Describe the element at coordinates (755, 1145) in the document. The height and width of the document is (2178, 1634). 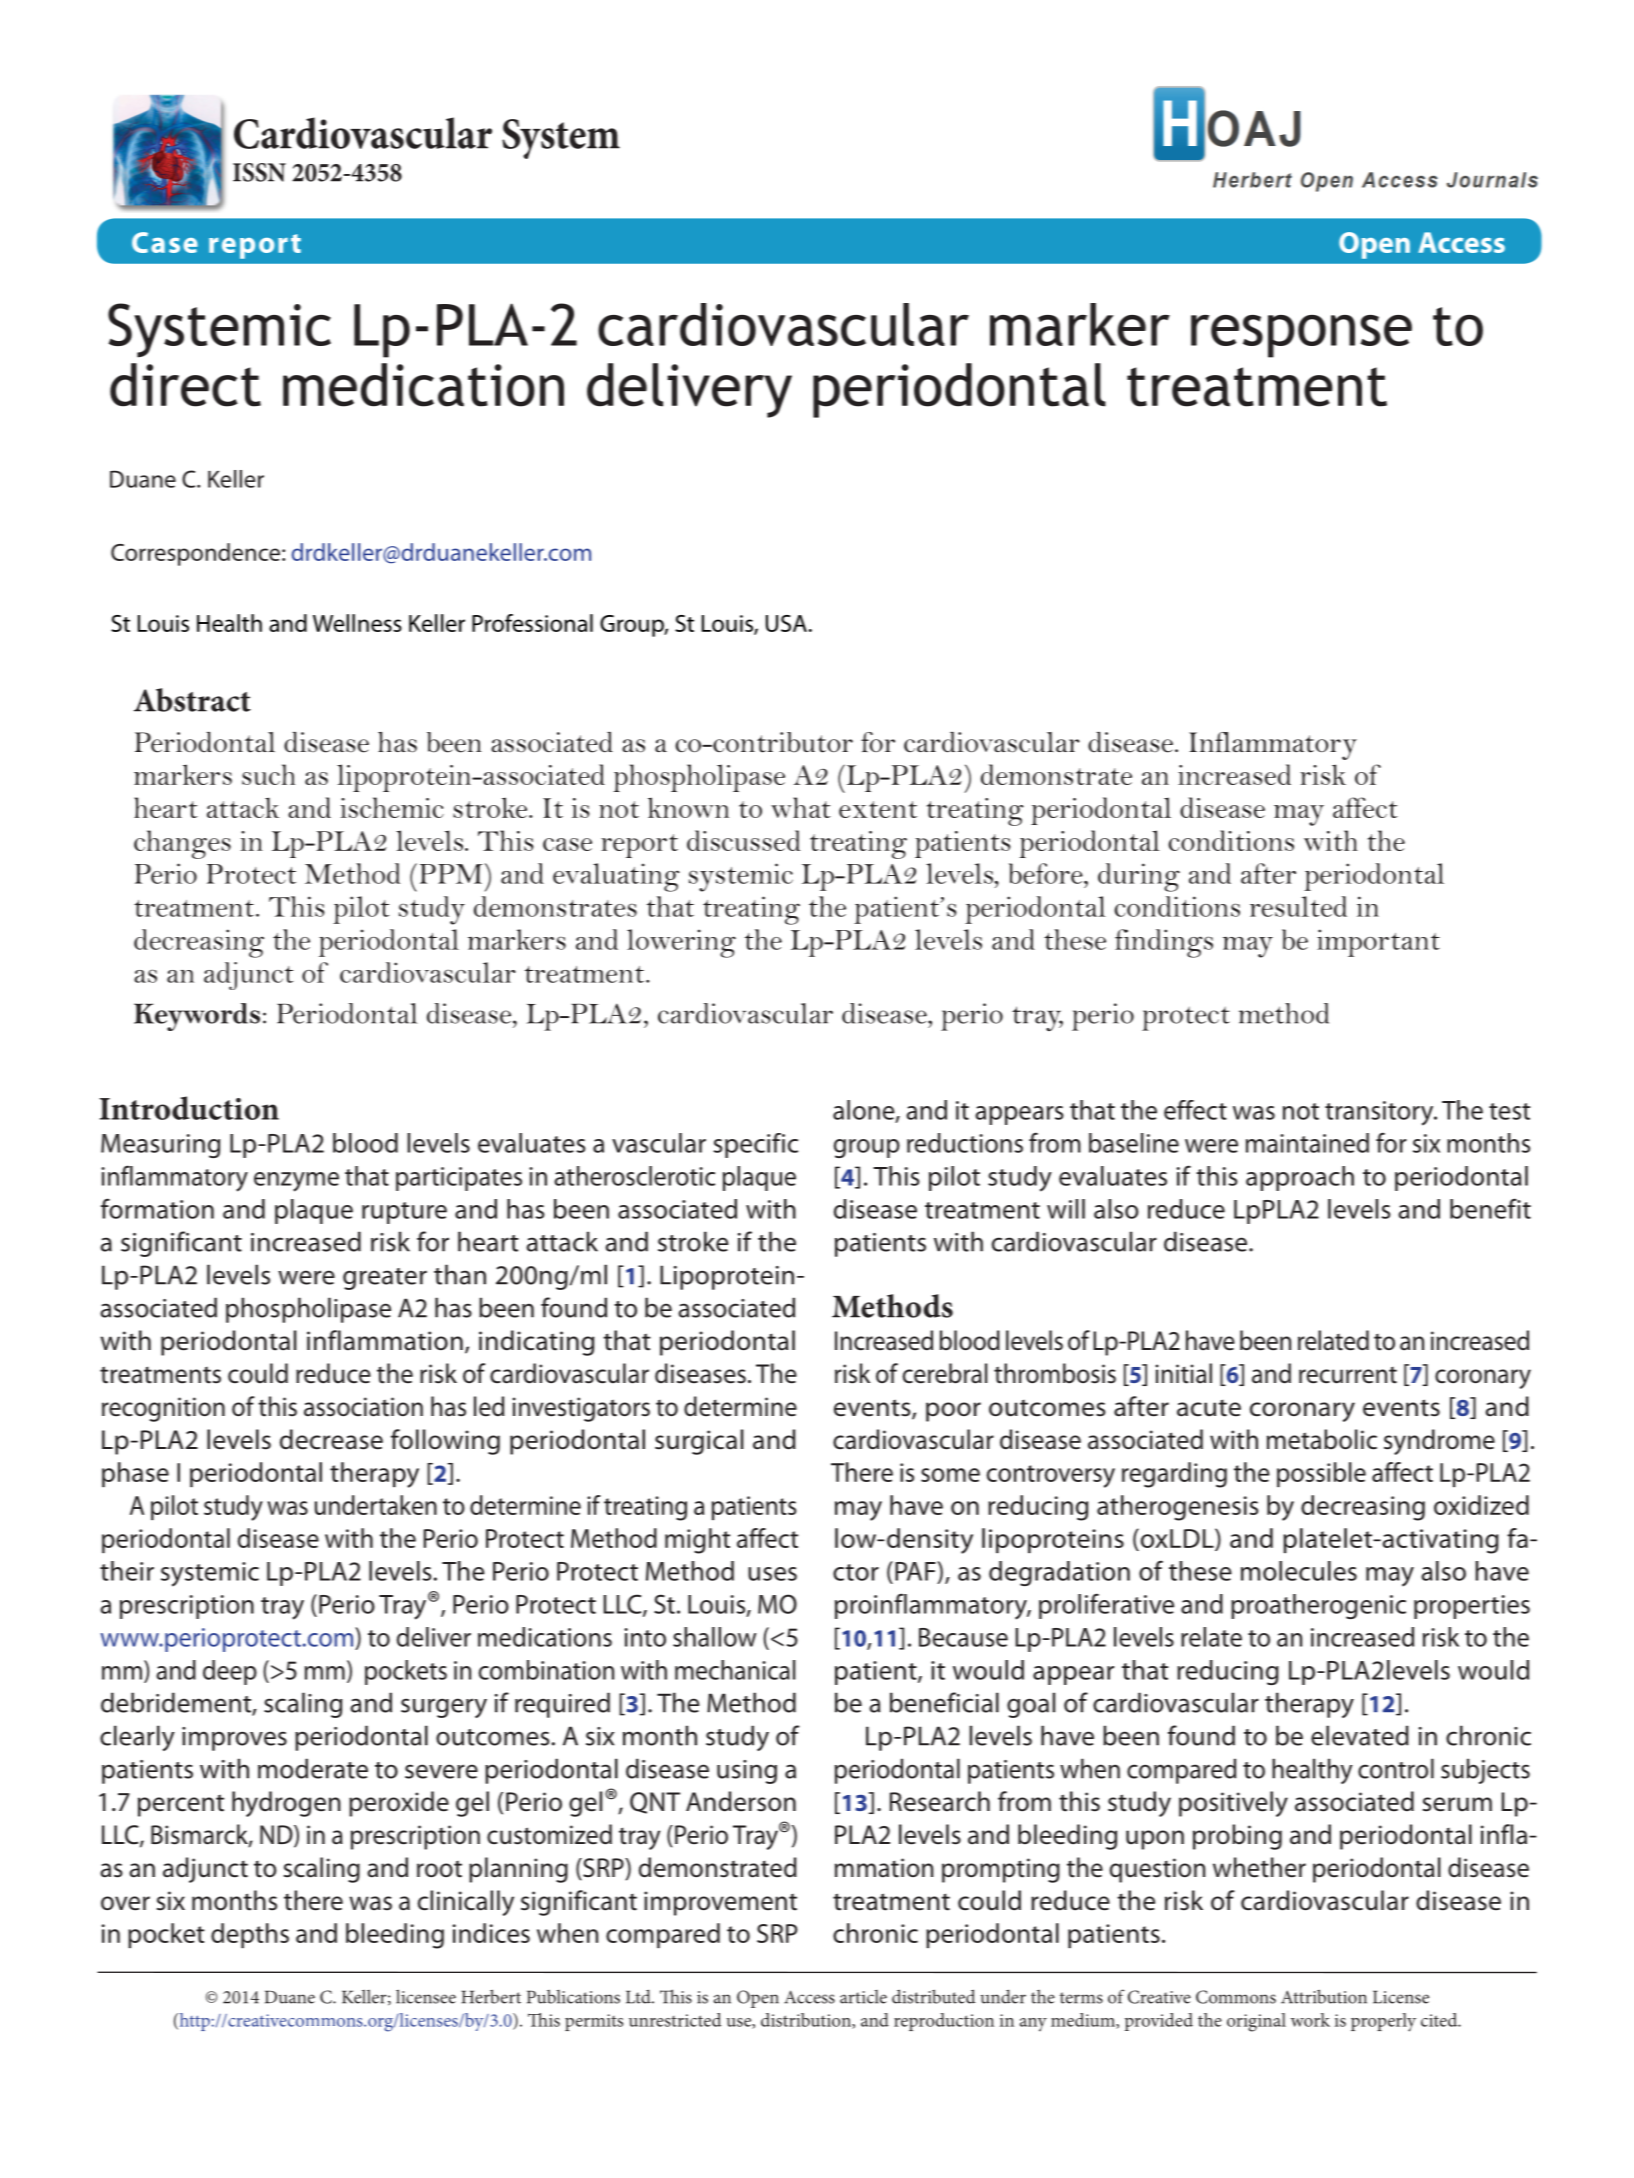
I see `specific` at that location.
